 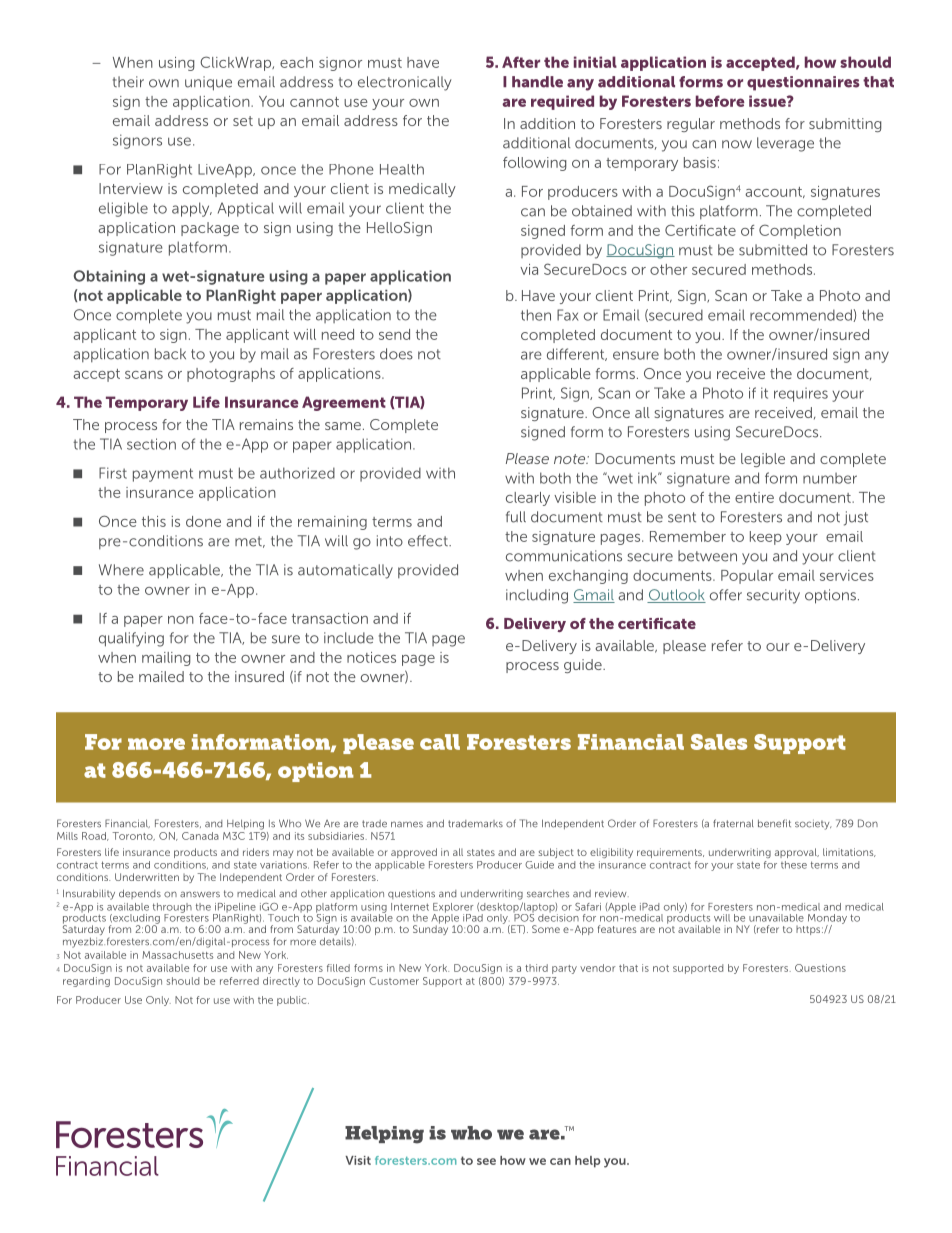 What do you see at coordinates (617, 929) in the image?
I see `features` at bounding box center [617, 929].
